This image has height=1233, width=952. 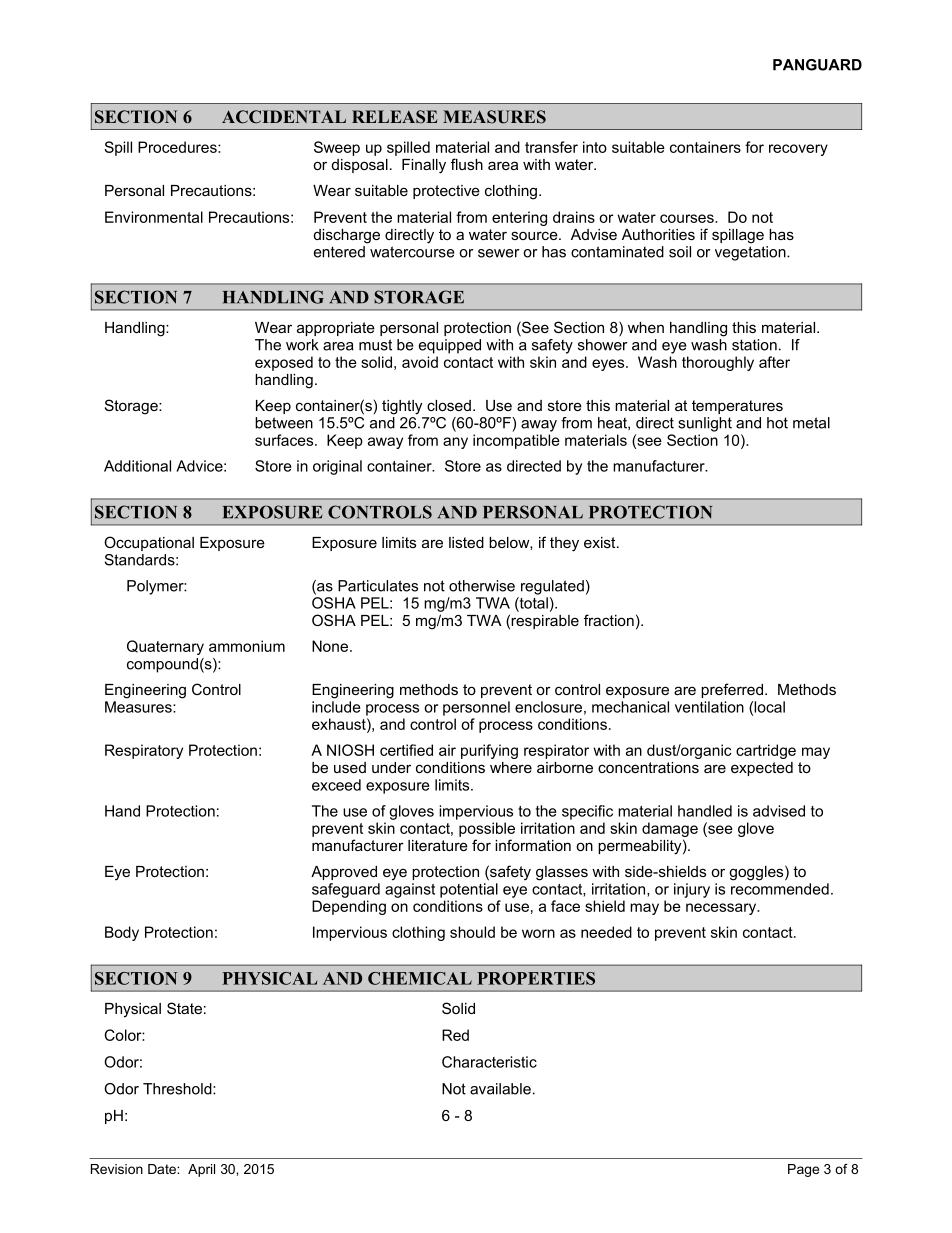 What do you see at coordinates (482, 586) in the image?
I see `otherwise` at bounding box center [482, 586].
